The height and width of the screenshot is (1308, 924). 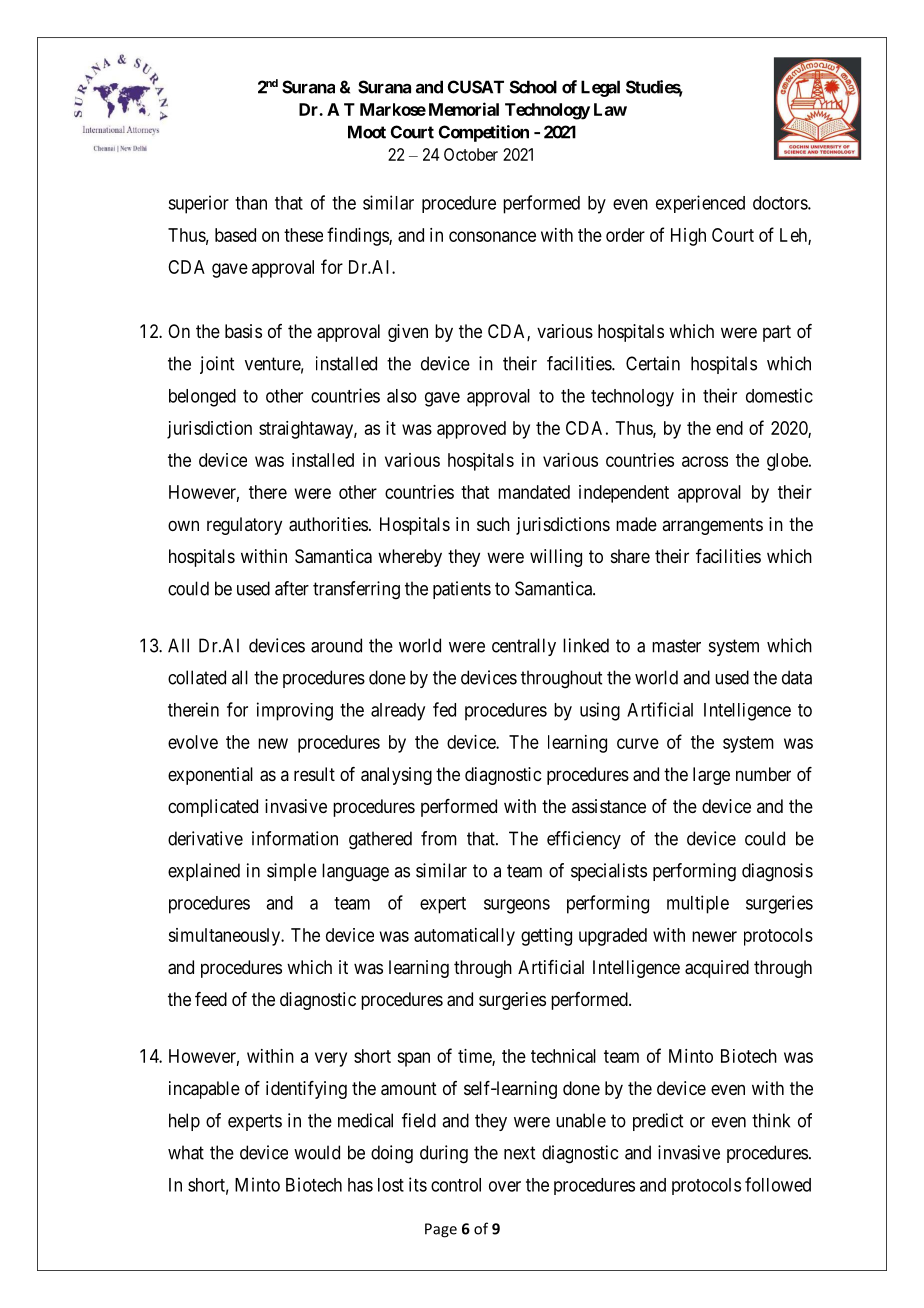 I want to click on Competition, so click(x=484, y=133).
